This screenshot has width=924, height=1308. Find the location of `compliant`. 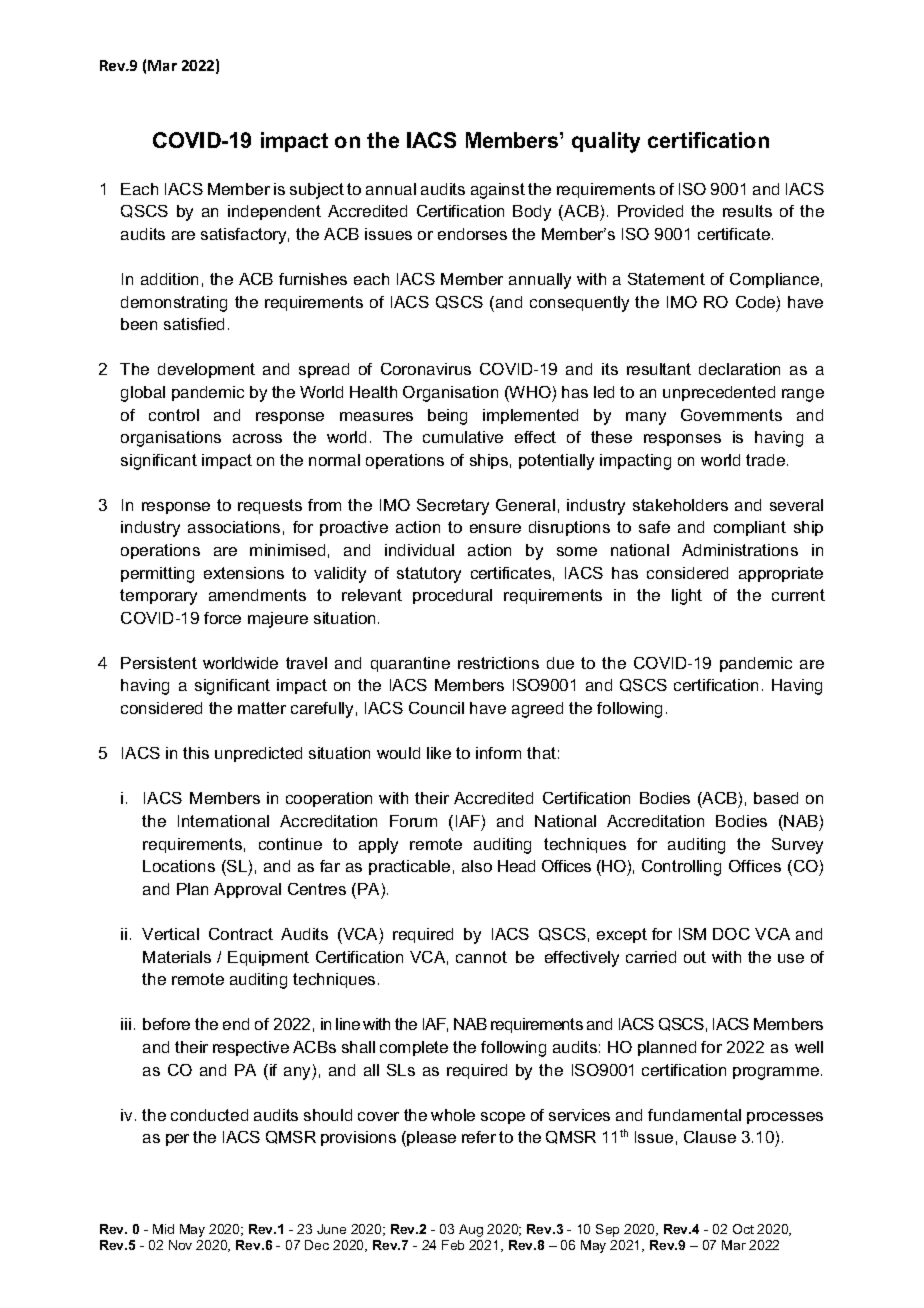

compliant is located at coordinates (750, 528).
